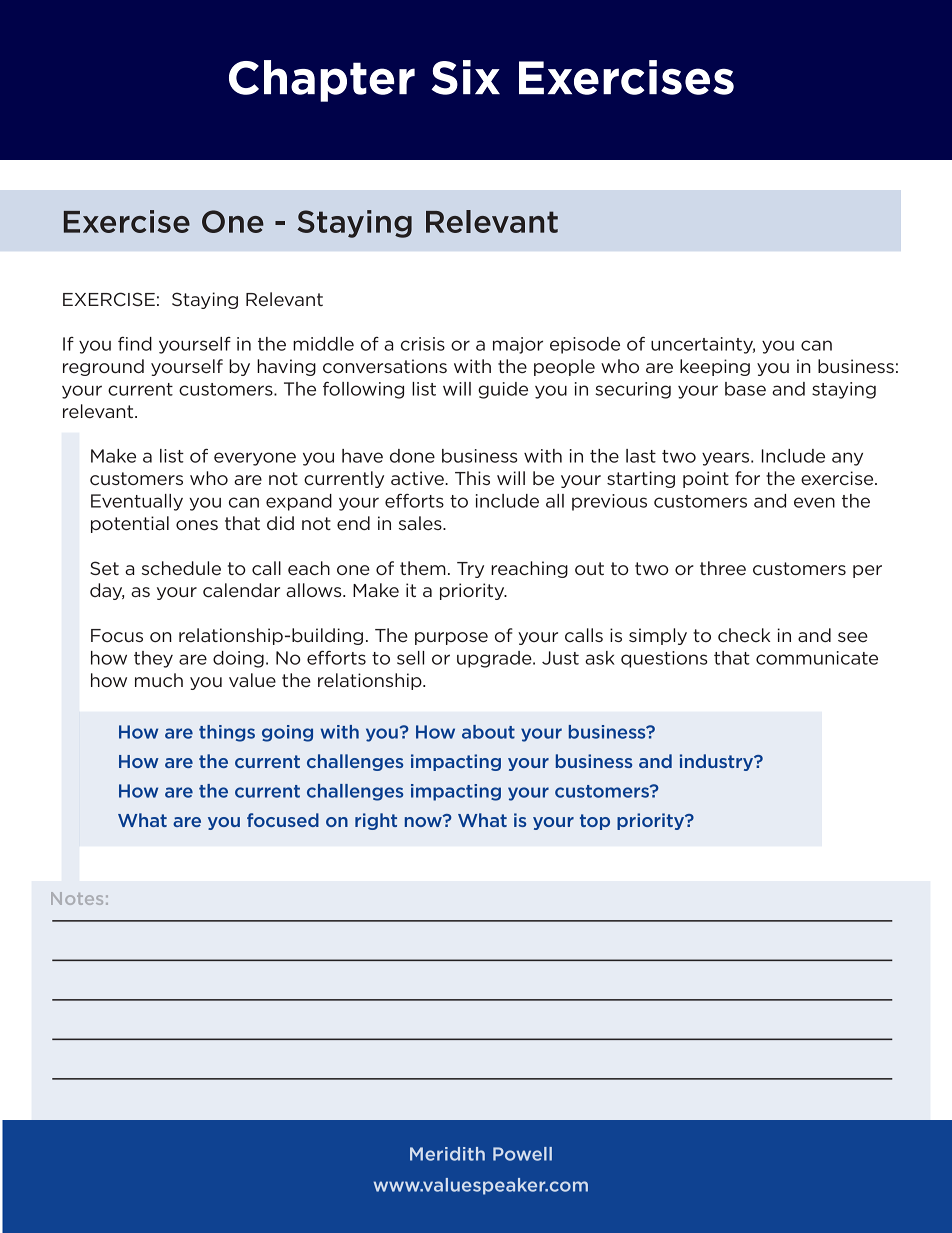 The width and height of the screenshot is (952, 1233). What do you see at coordinates (718, 762) in the screenshot?
I see `industry` at bounding box center [718, 762].
